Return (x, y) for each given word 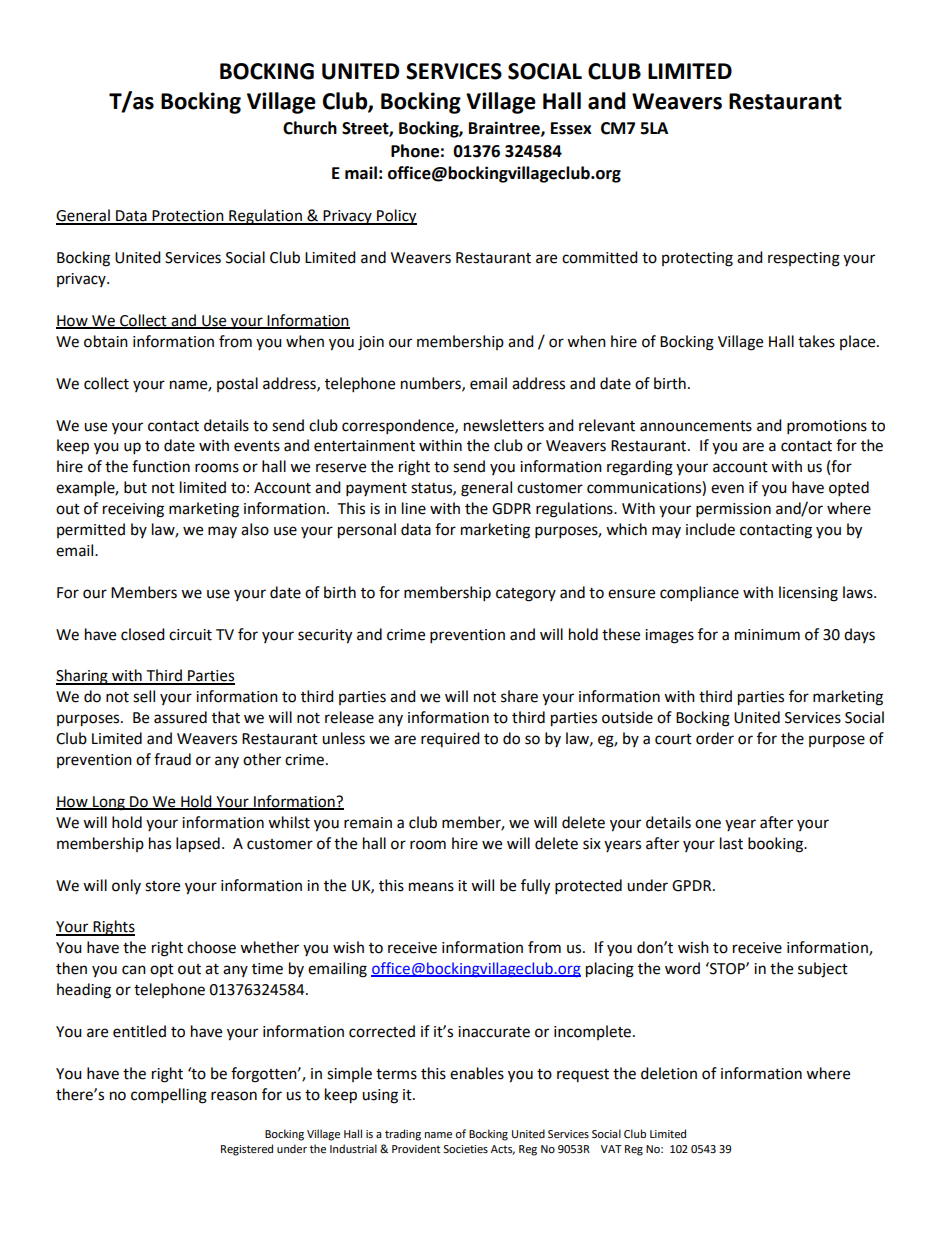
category (526, 595)
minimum (767, 635)
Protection (188, 217)
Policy (396, 217)
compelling (169, 1096)
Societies (465, 1149)
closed (143, 634)
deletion (669, 1073)
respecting (804, 259)
